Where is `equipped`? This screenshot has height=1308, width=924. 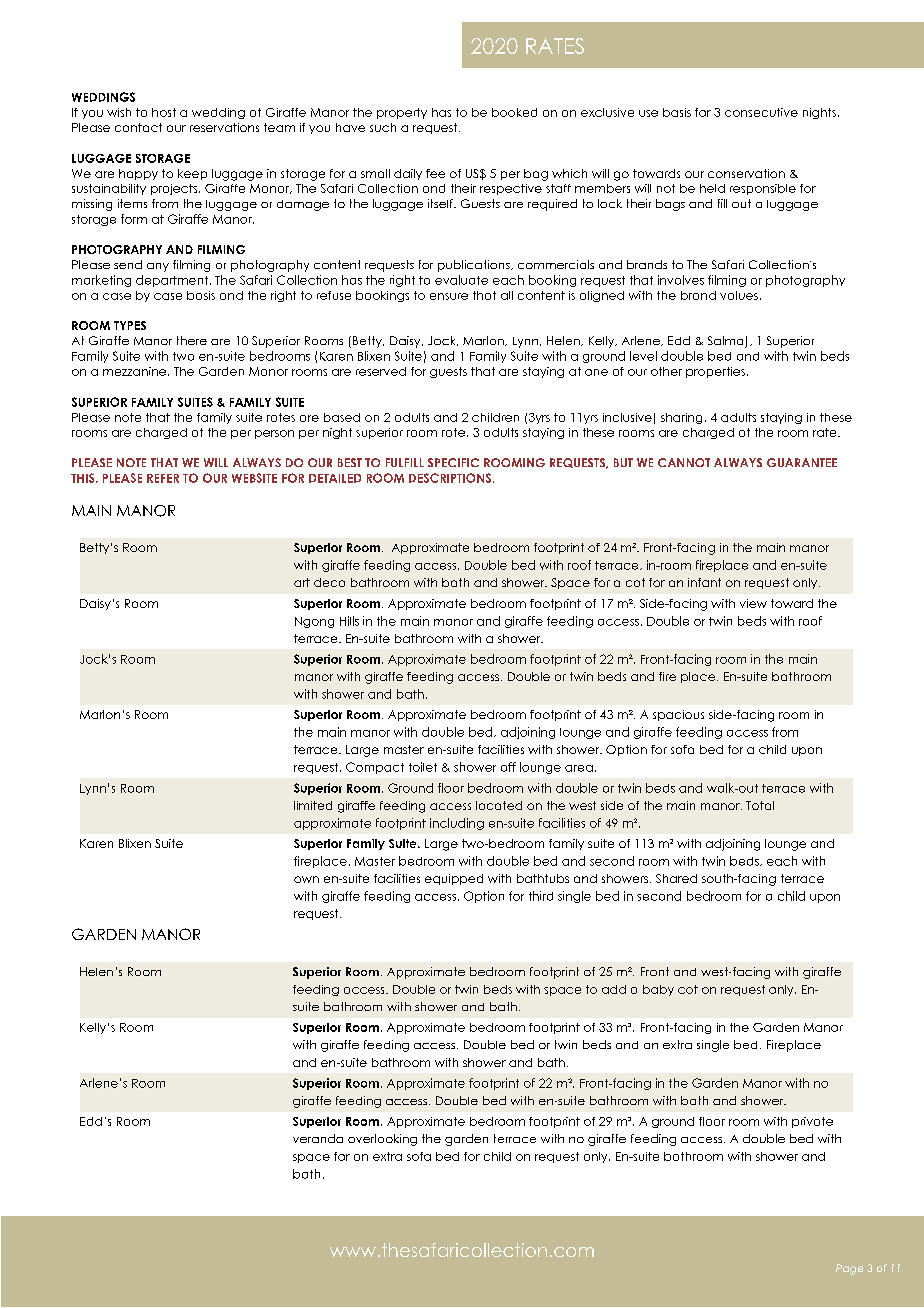 equipped is located at coordinates (454, 879).
